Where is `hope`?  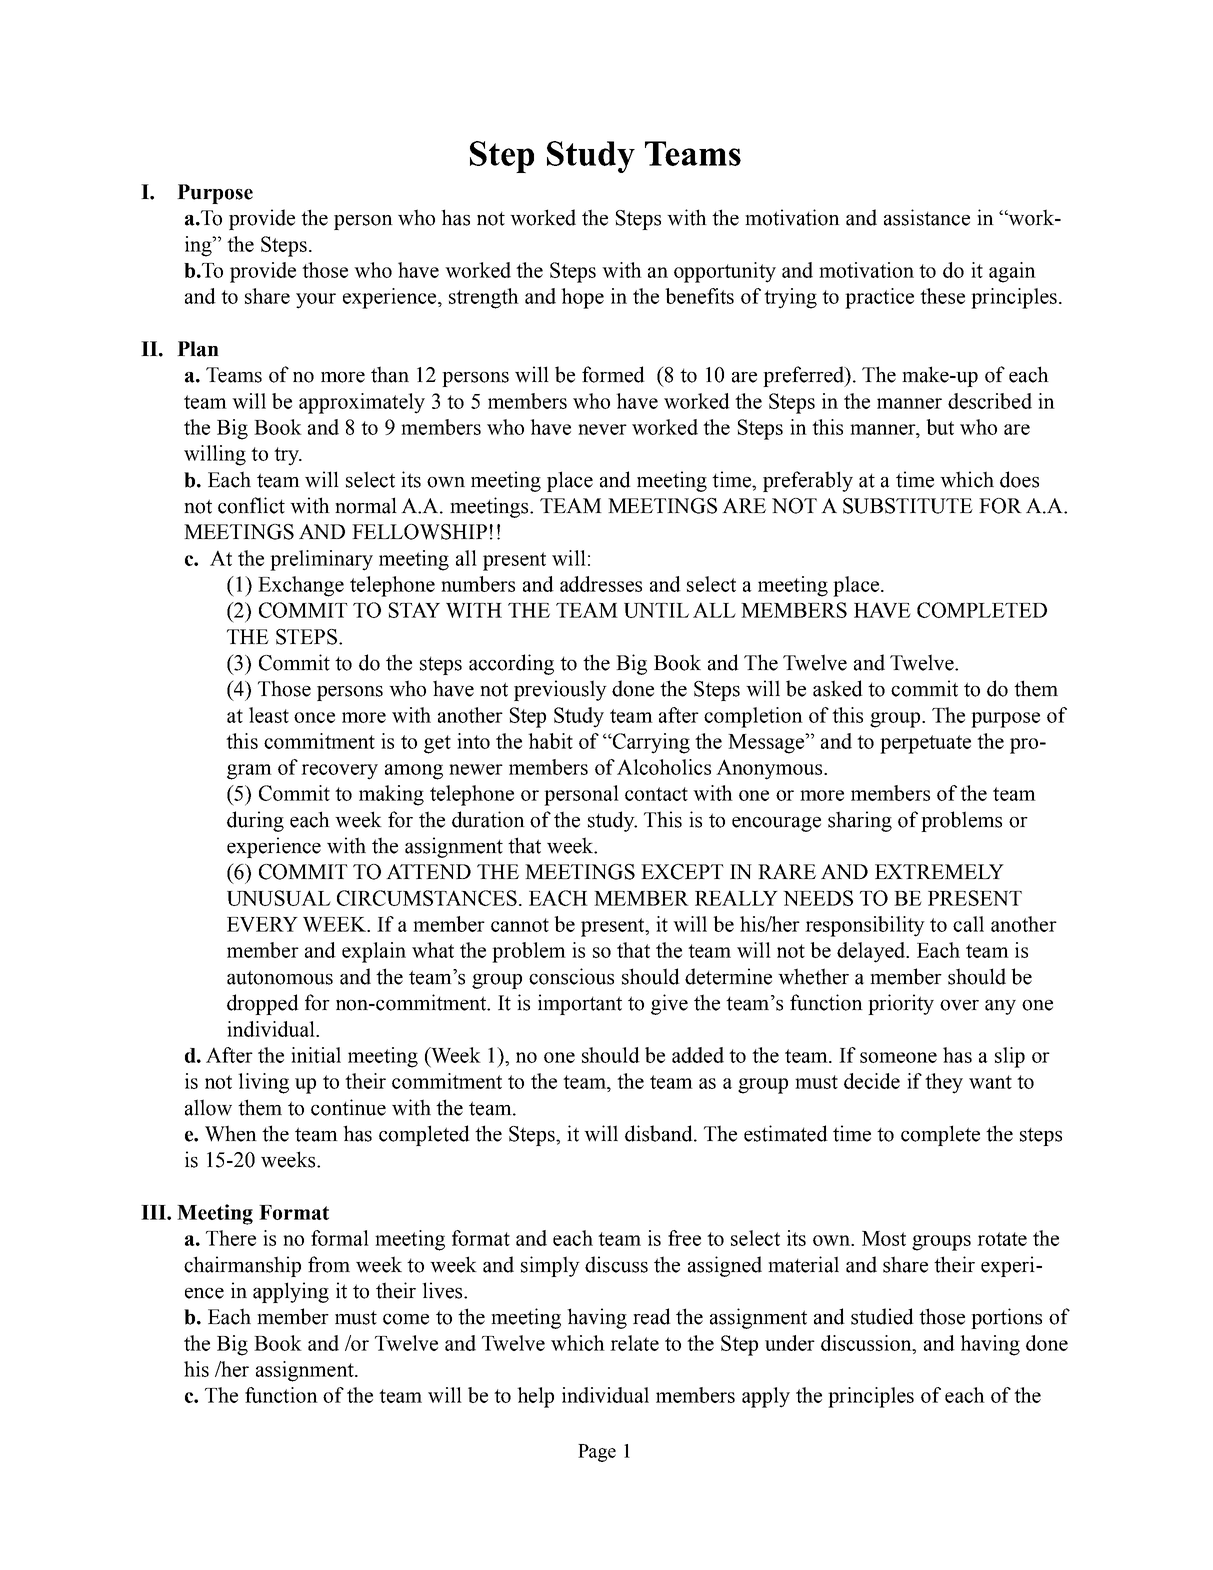
hope is located at coordinates (582, 298).
